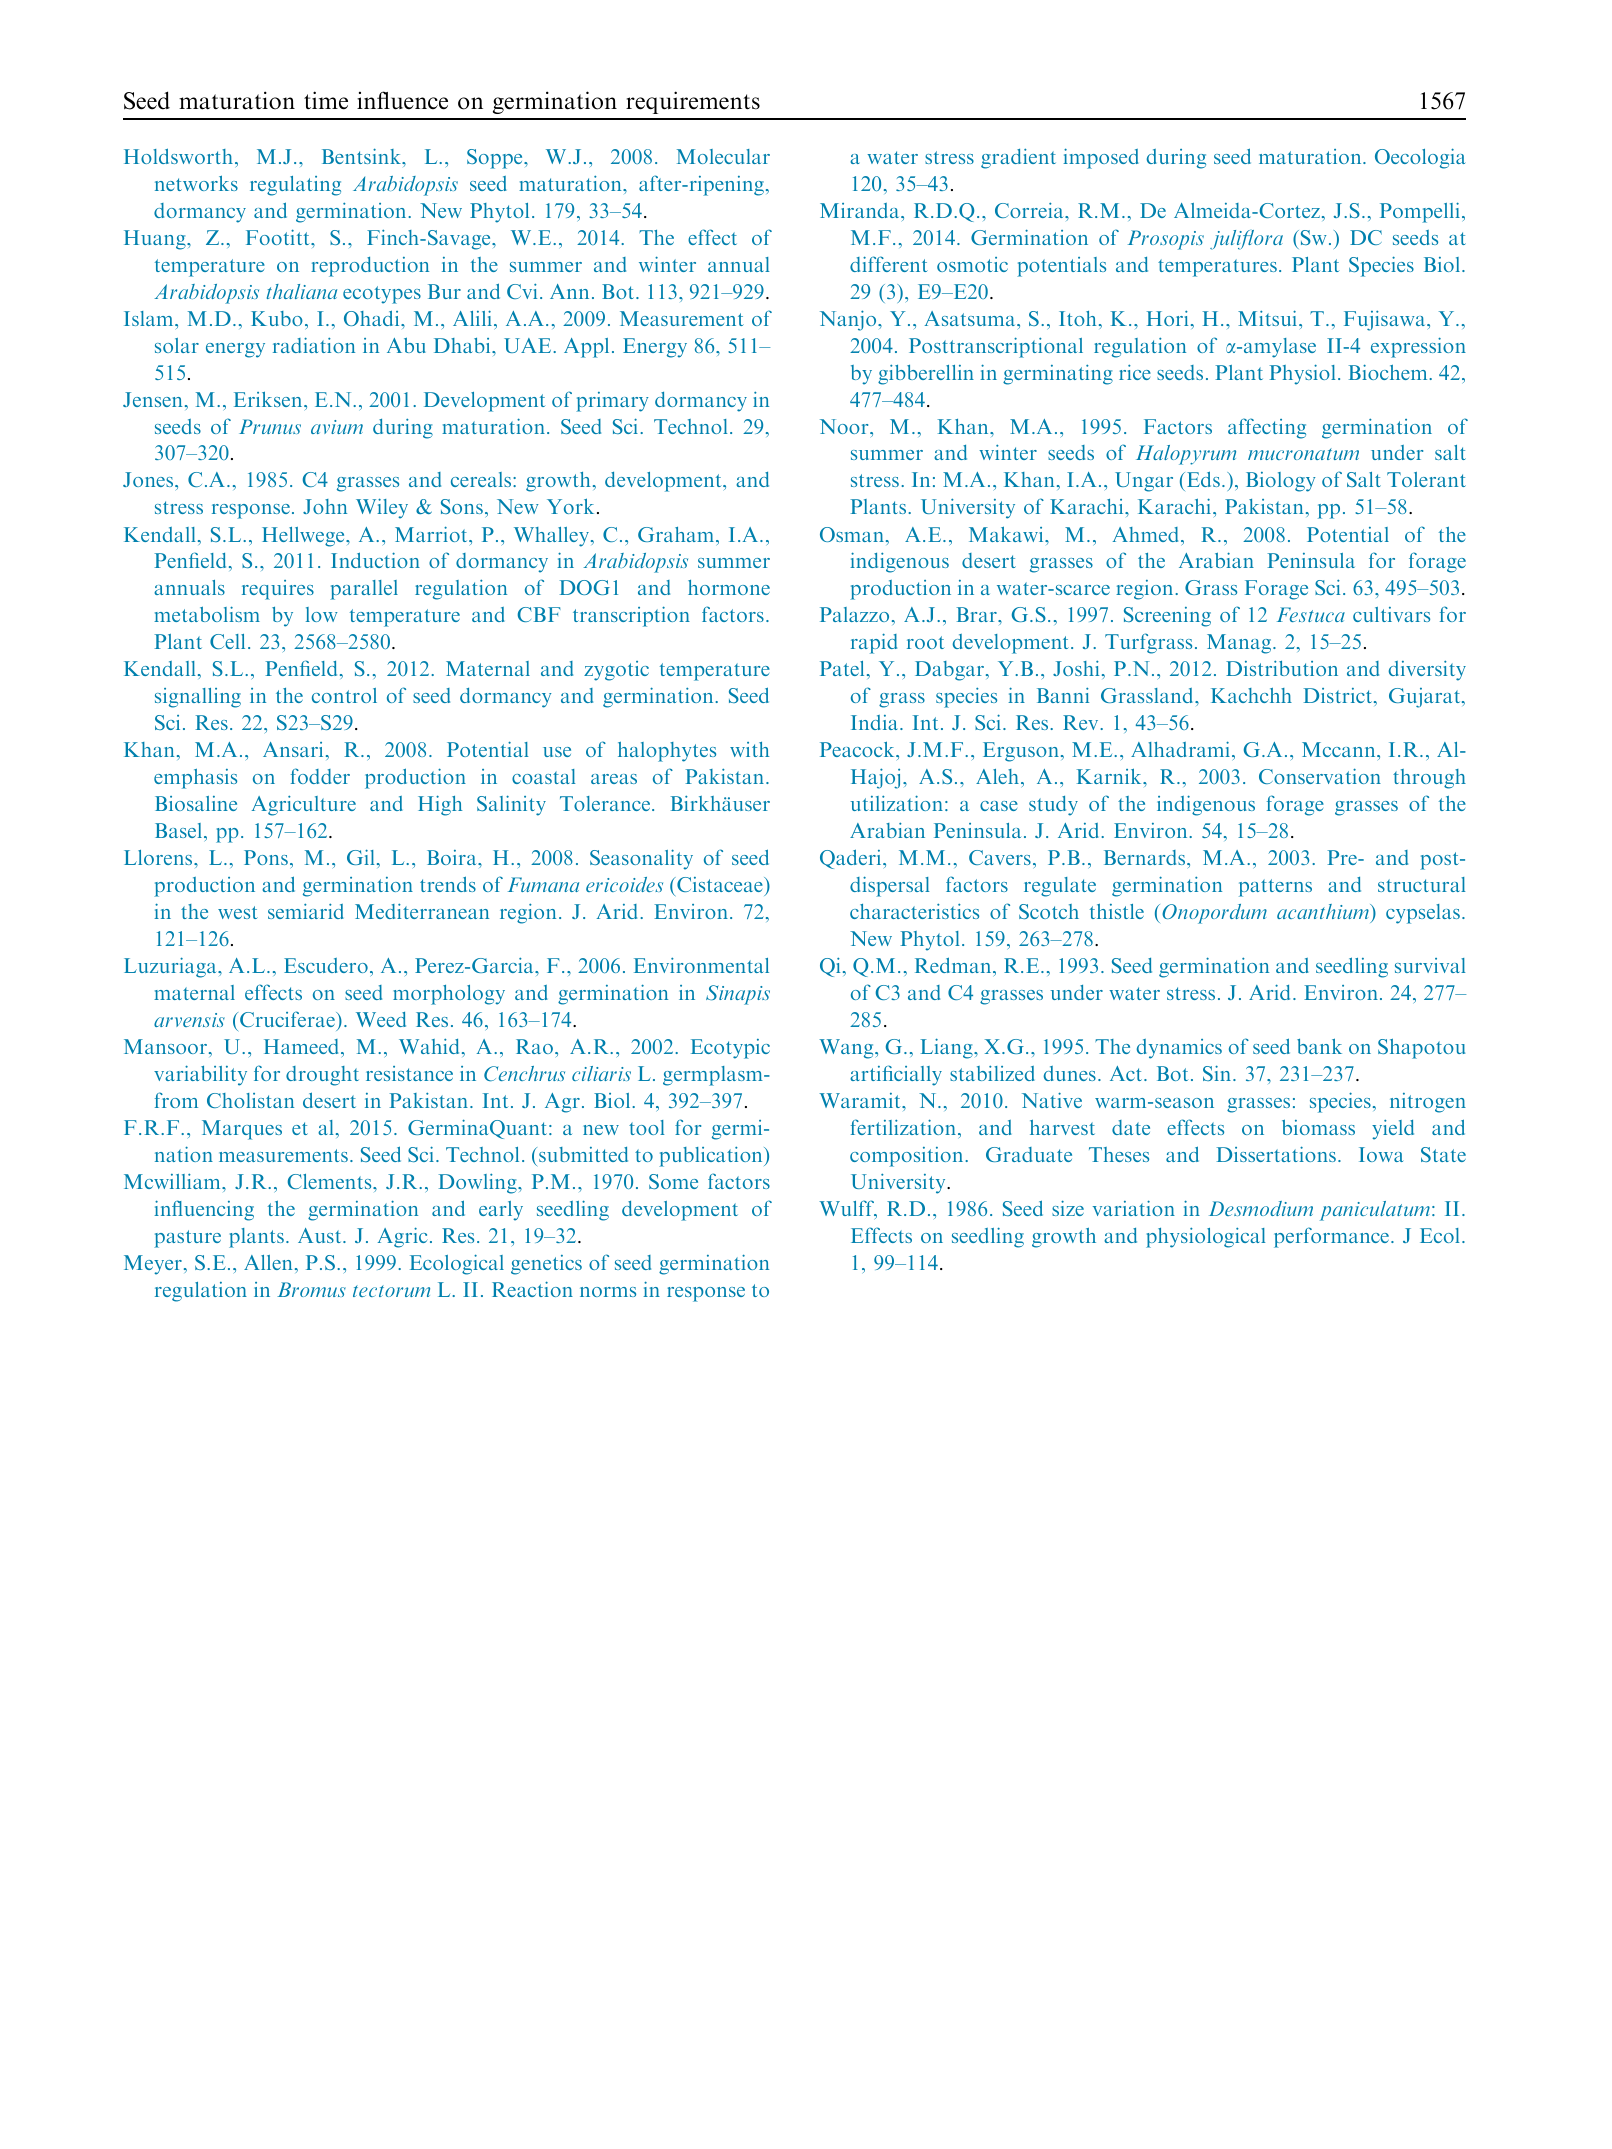  Describe the element at coordinates (1339, 695) in the image. I see `District` at that location.
